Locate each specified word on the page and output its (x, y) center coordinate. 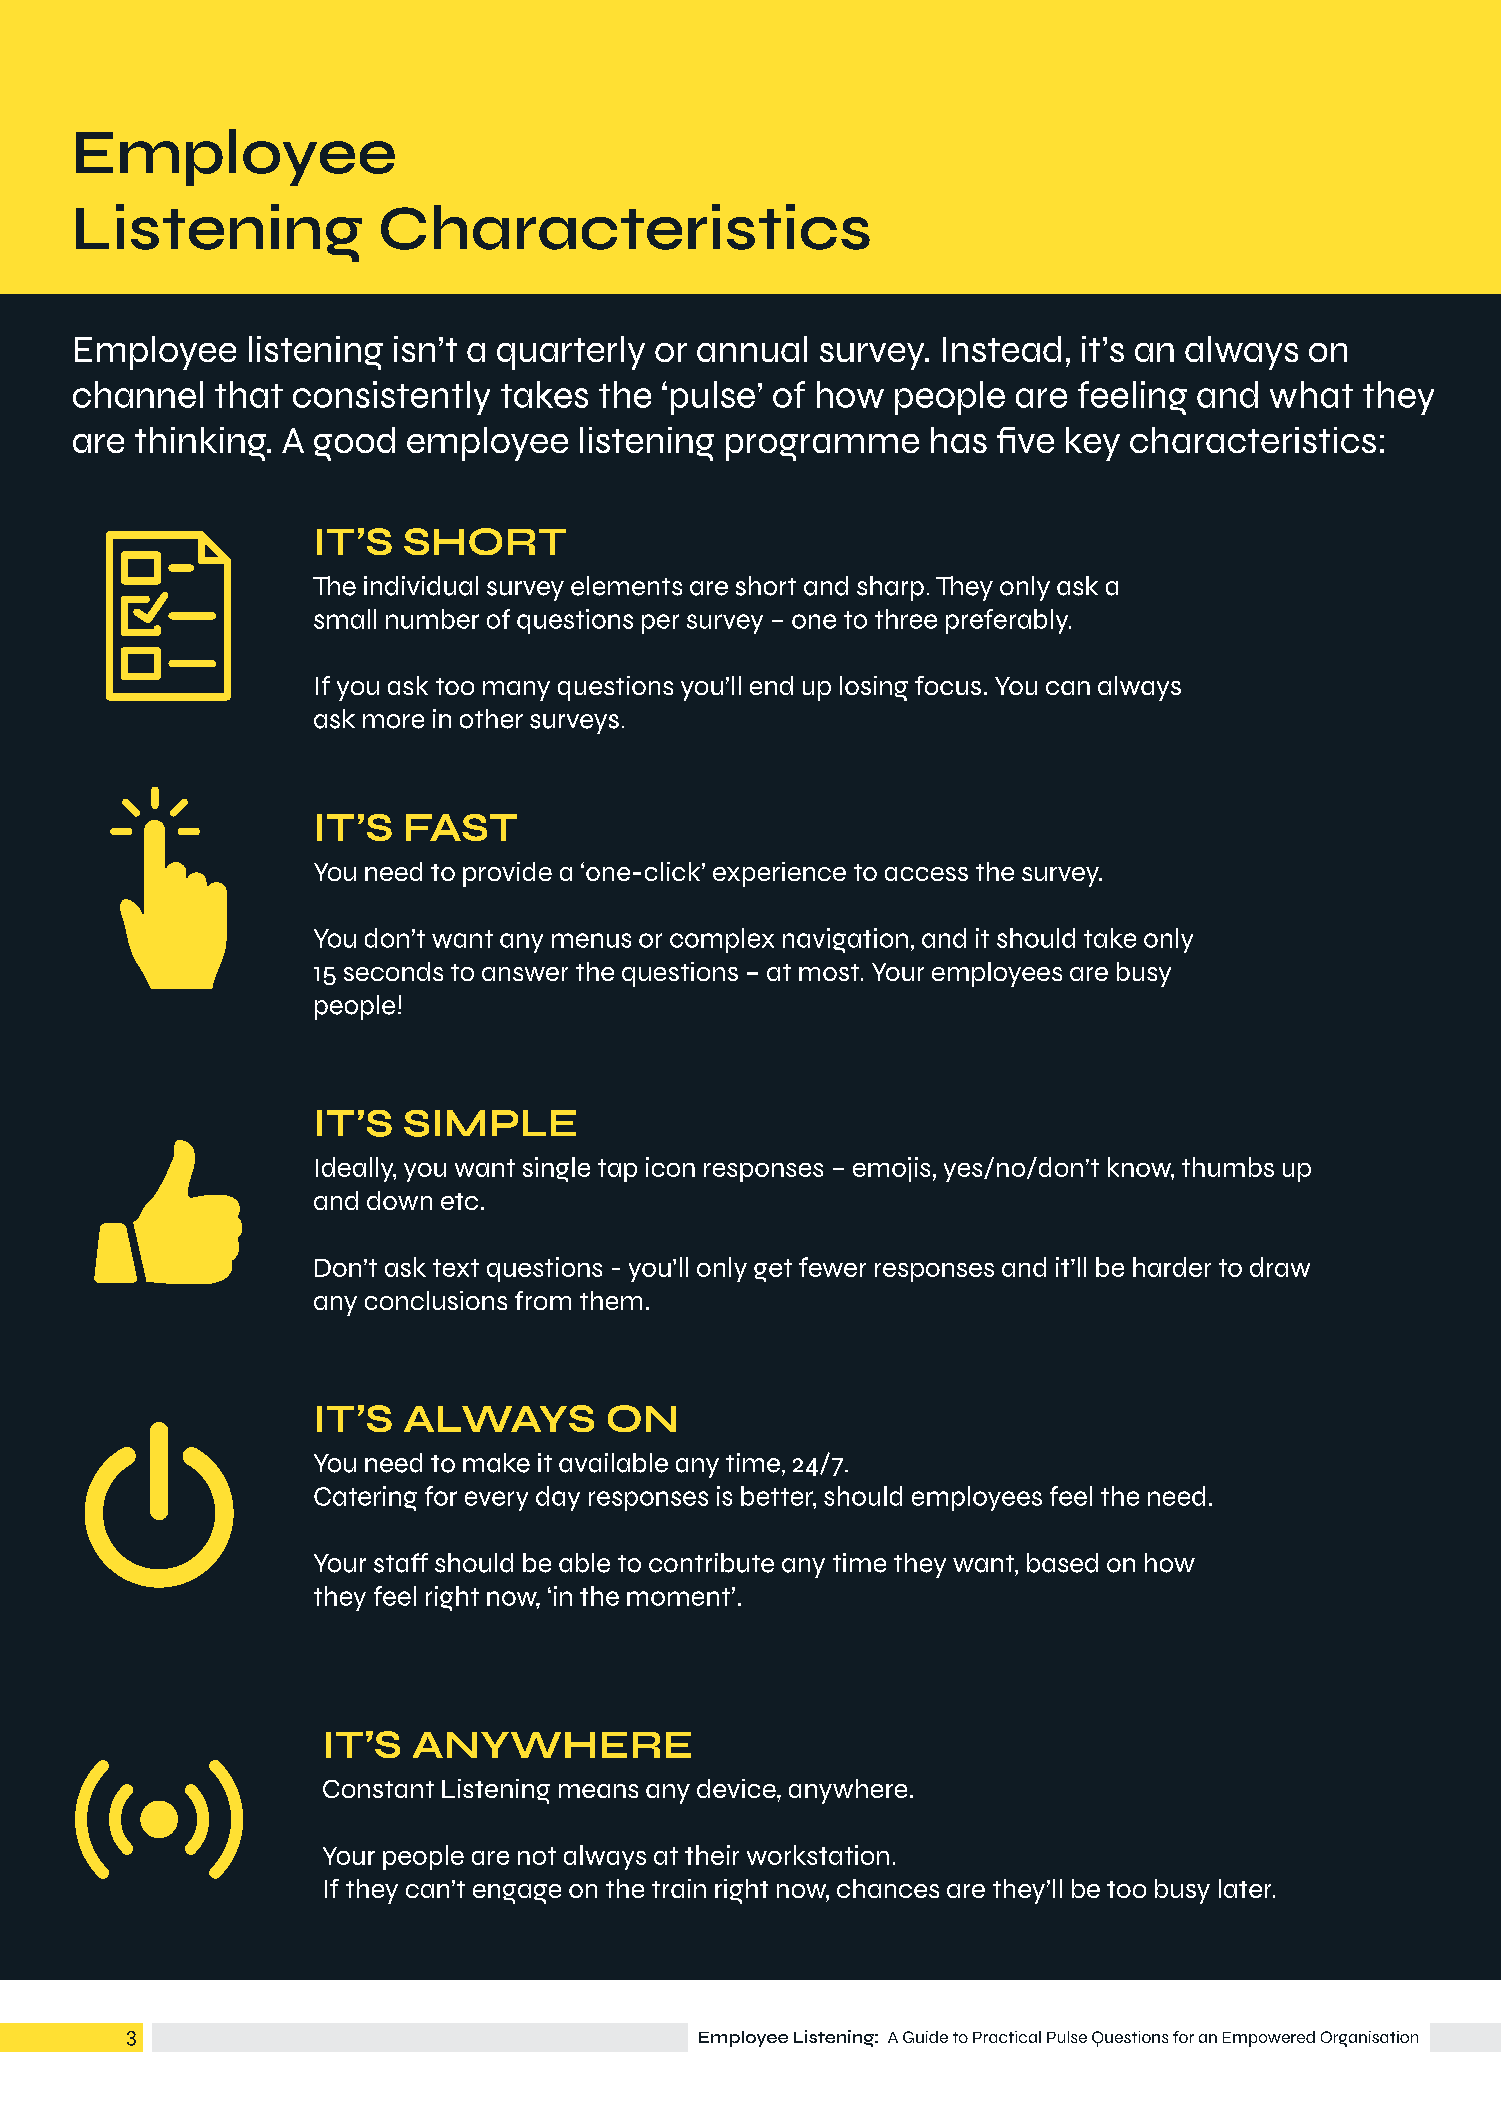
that (249, 394)
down (399, 1200)
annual (752, 349)
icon (670, 1167)
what (1311, 394)
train (679, 1888)
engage (517, 1894)
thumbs (1228, 1167)
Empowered (1269, 2039)
